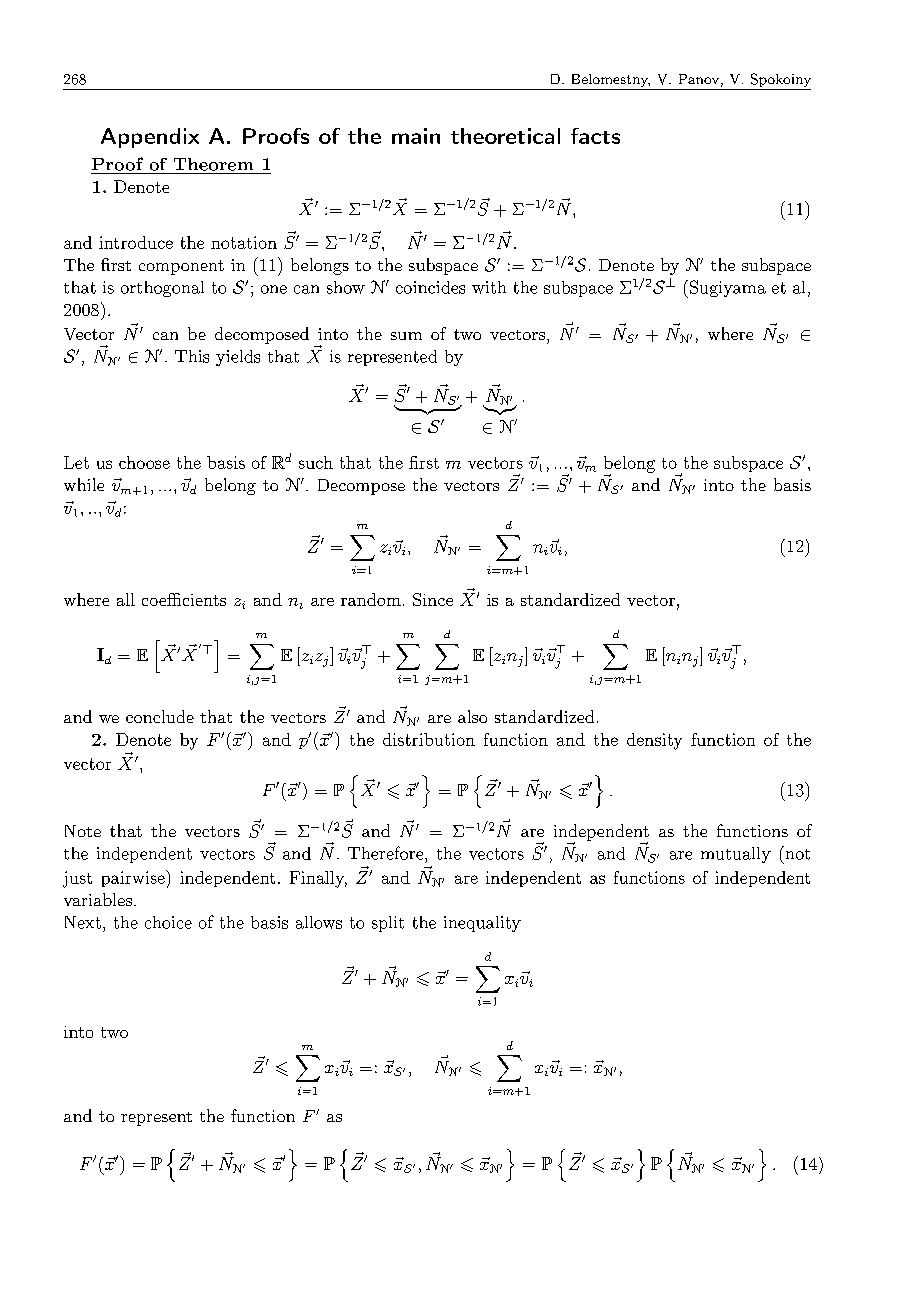  Describe the element at coordinates (416, 136) in the page. I see `main` at that location.
